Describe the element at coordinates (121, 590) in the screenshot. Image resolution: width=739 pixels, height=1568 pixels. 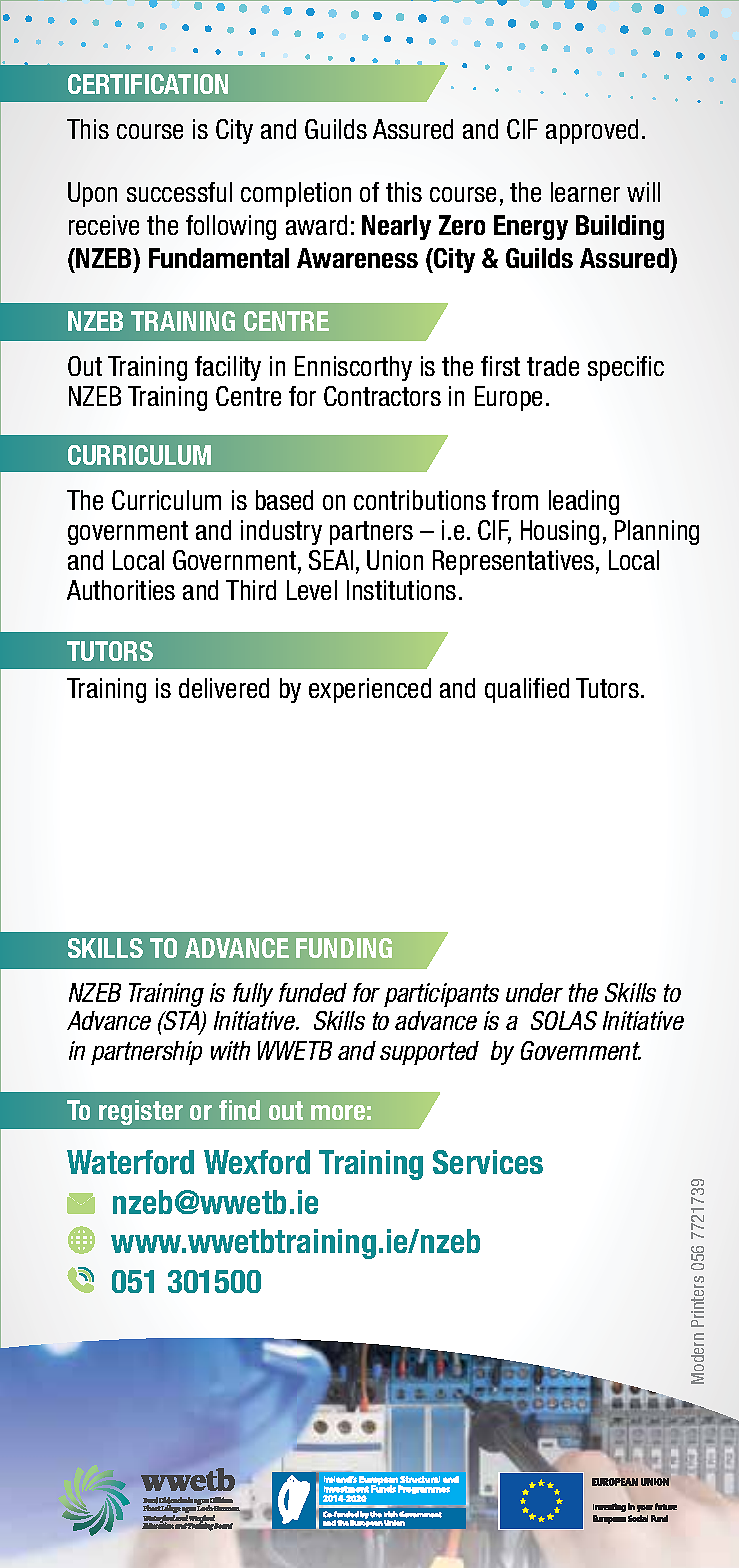
I see `Authorities` at that location.
